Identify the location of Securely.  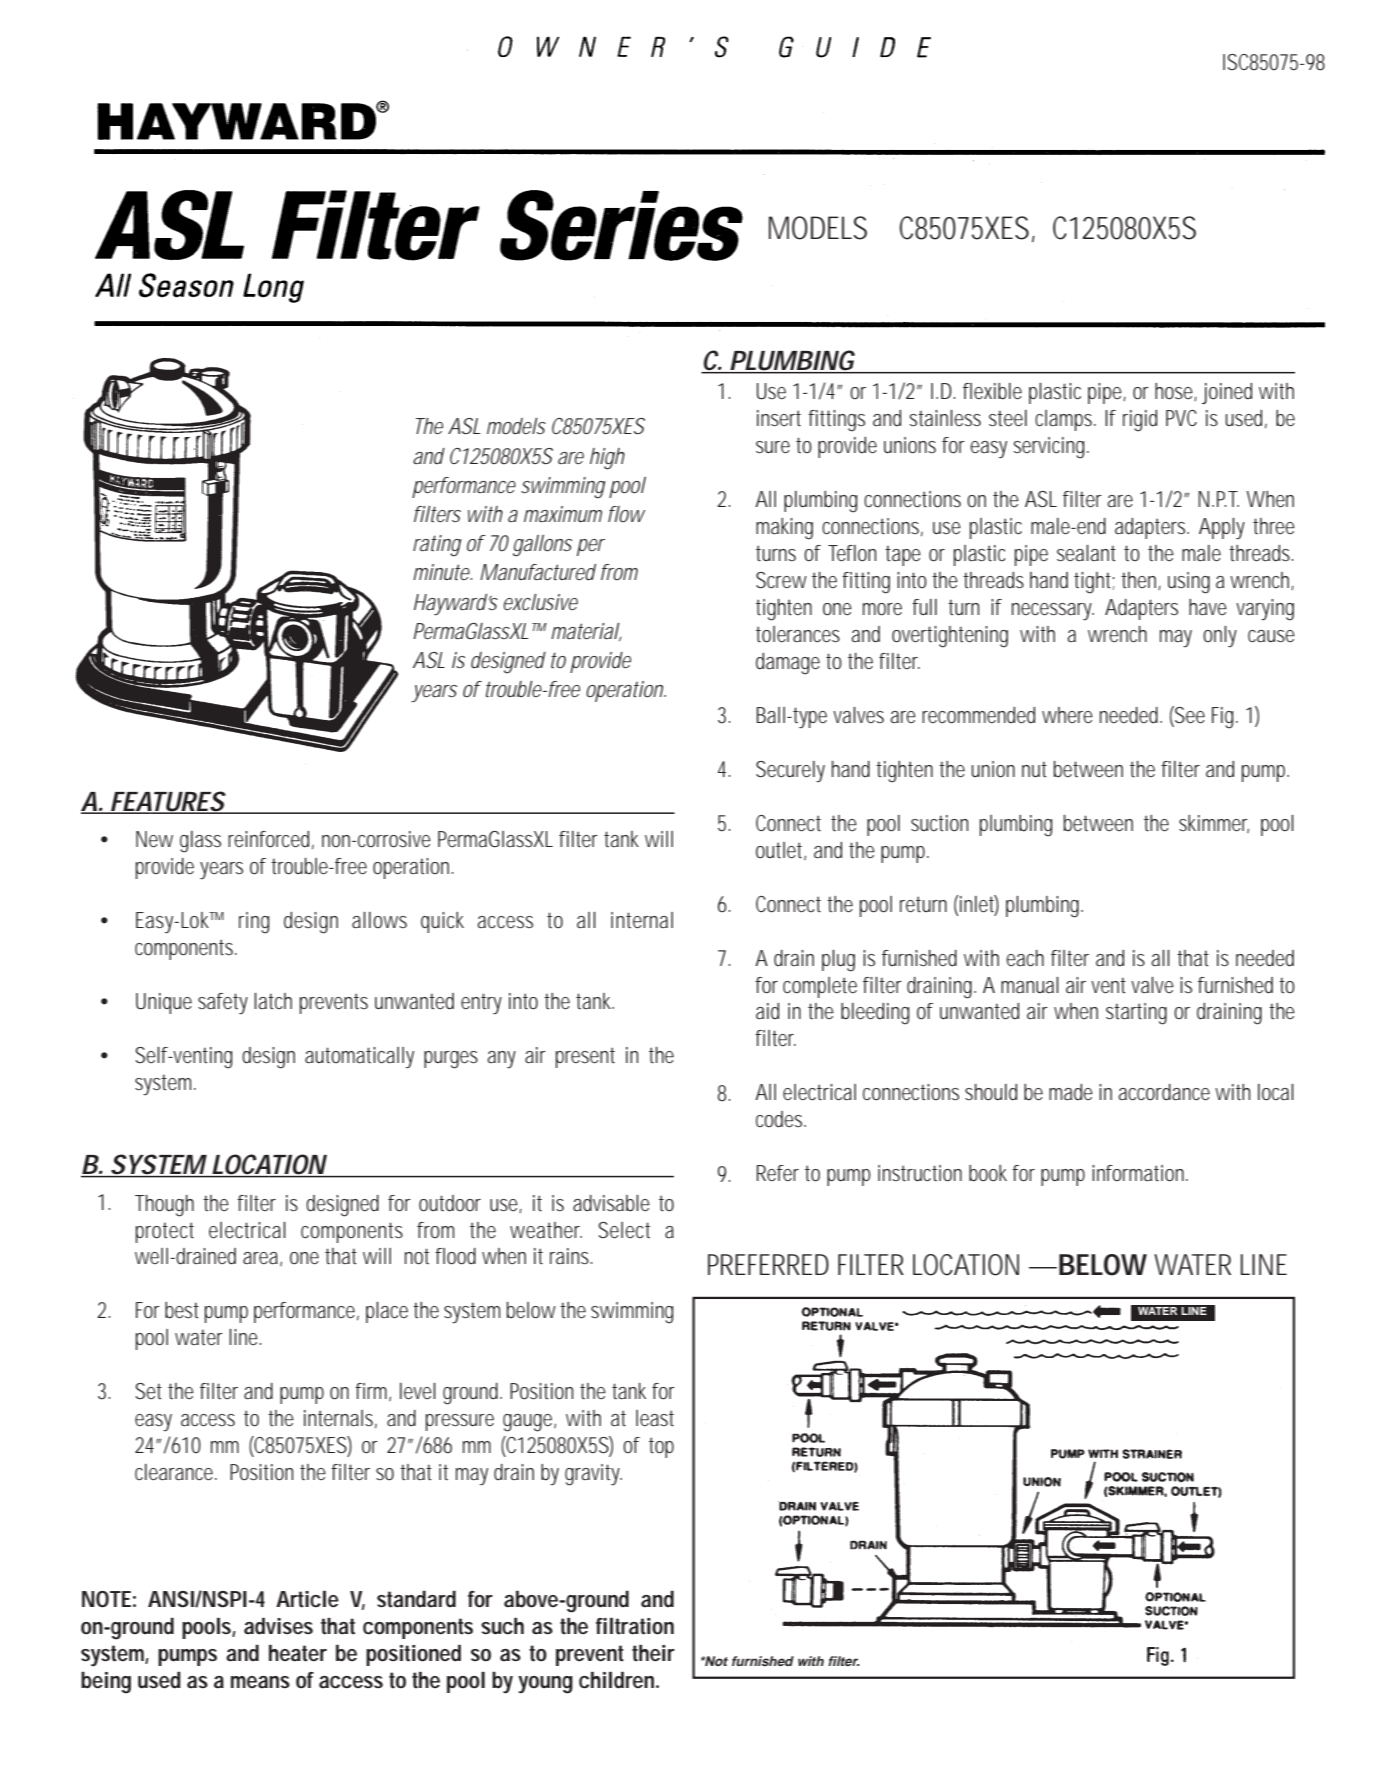
(790, 771).
